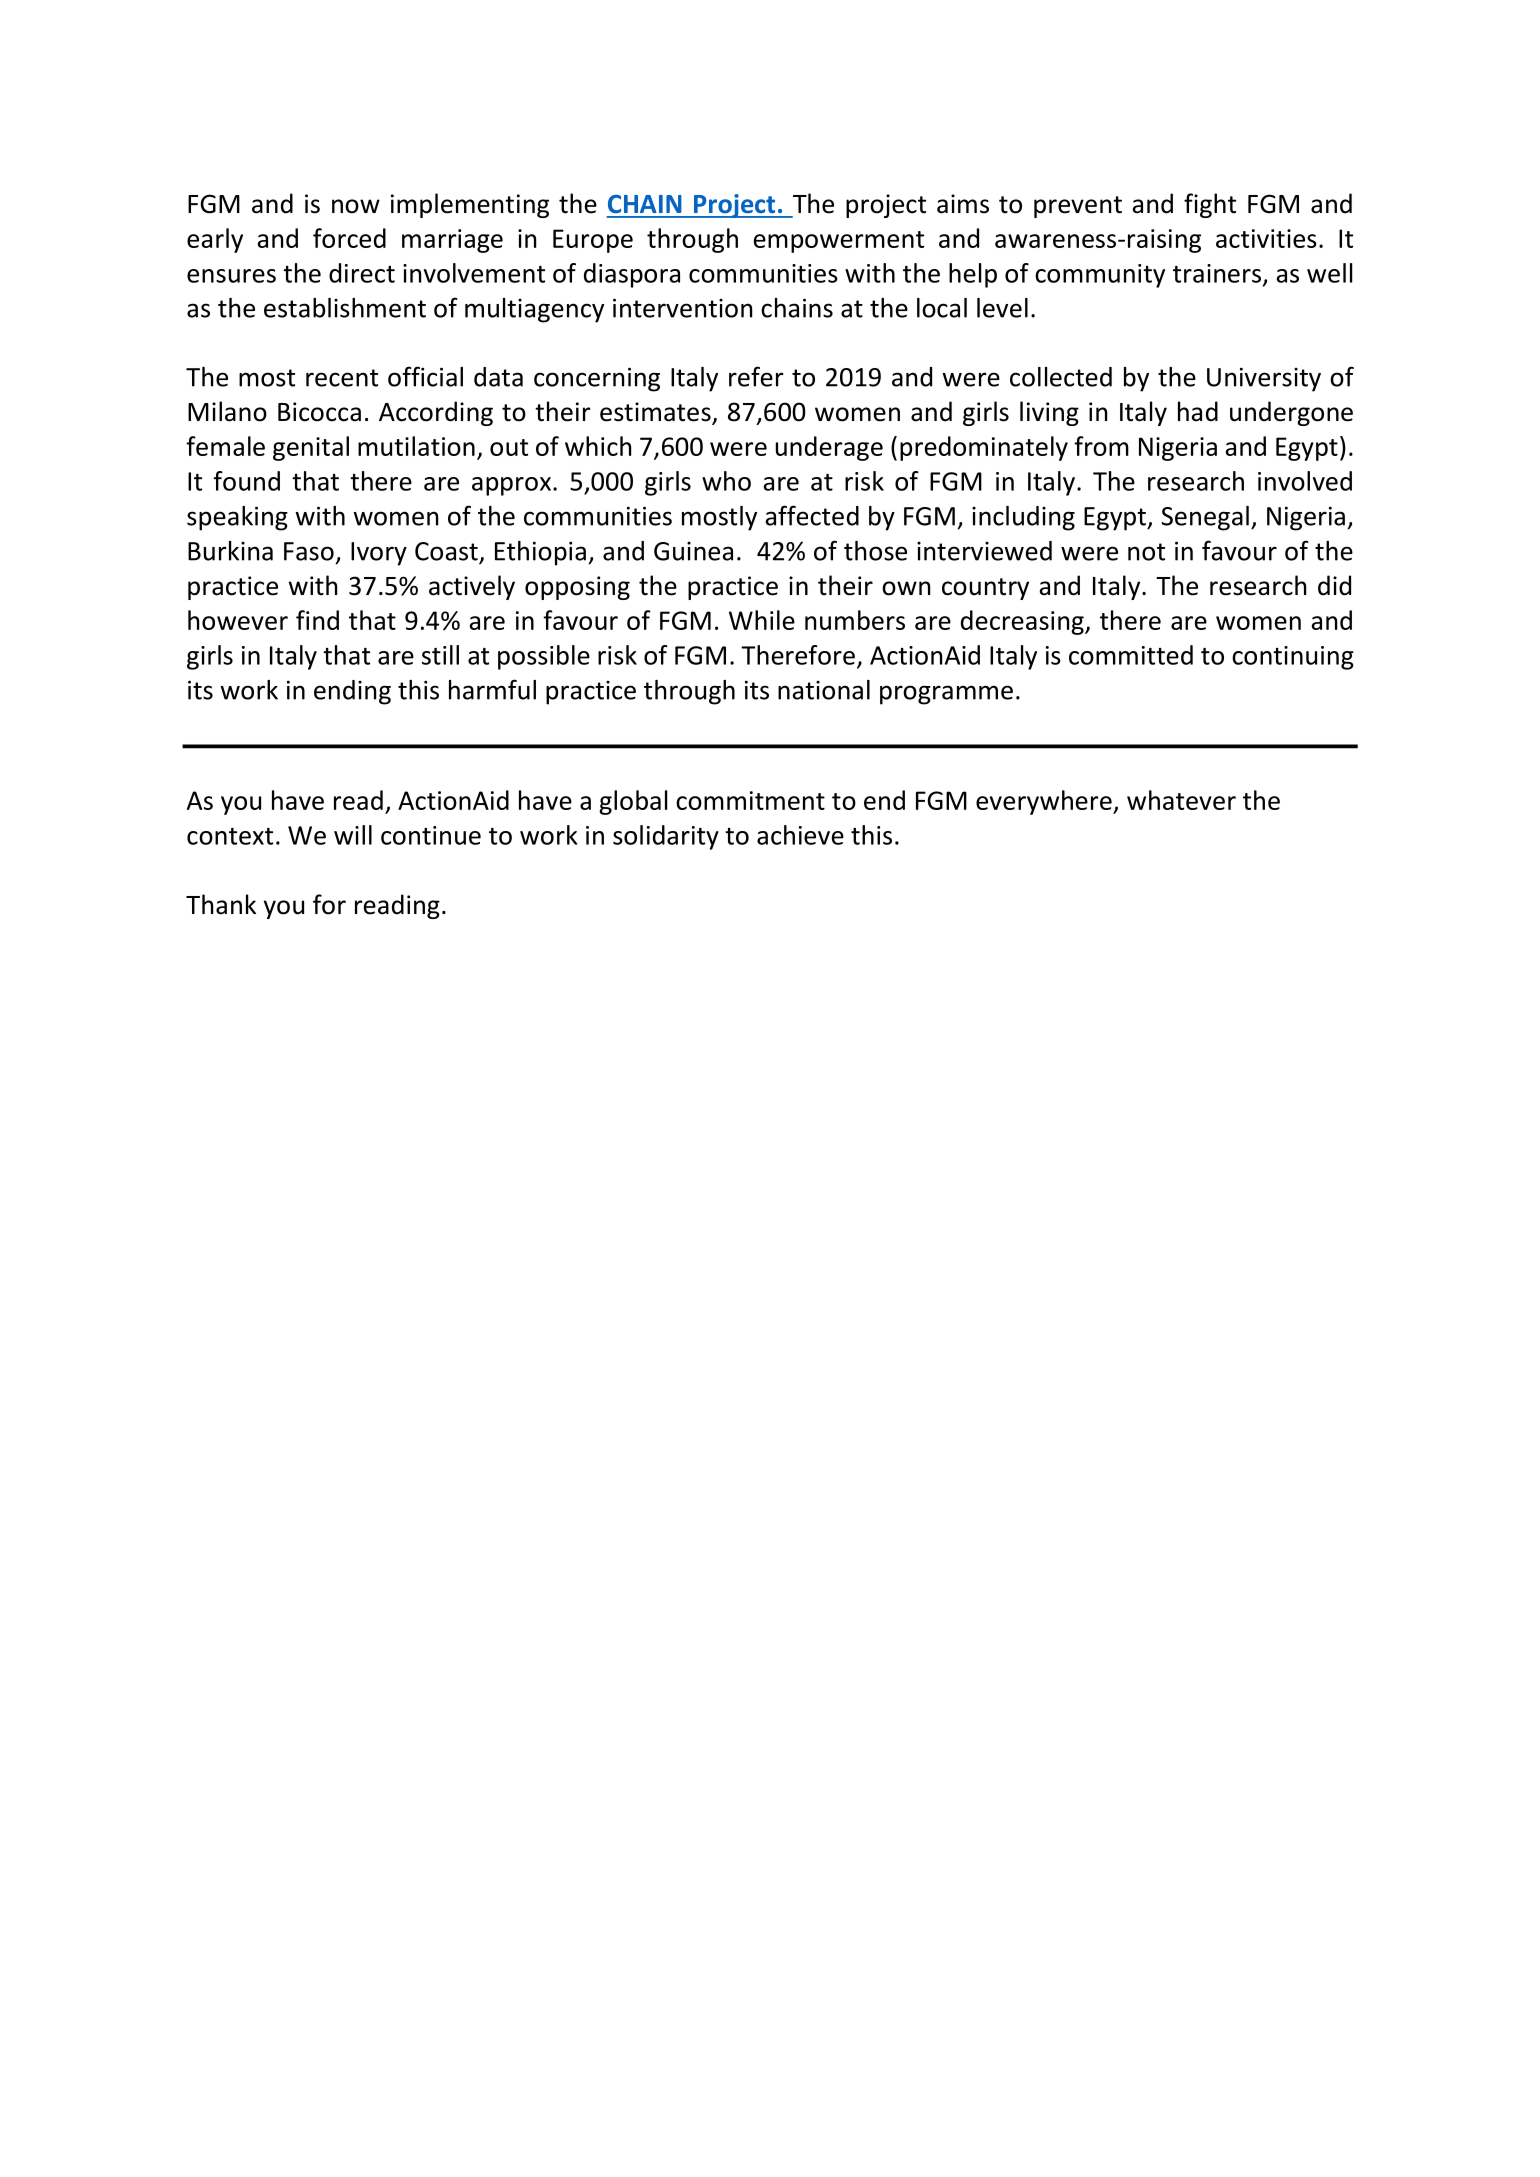 The width and height of the document is (1540, 2177). I want to click on fight, so click(1210, 205).
